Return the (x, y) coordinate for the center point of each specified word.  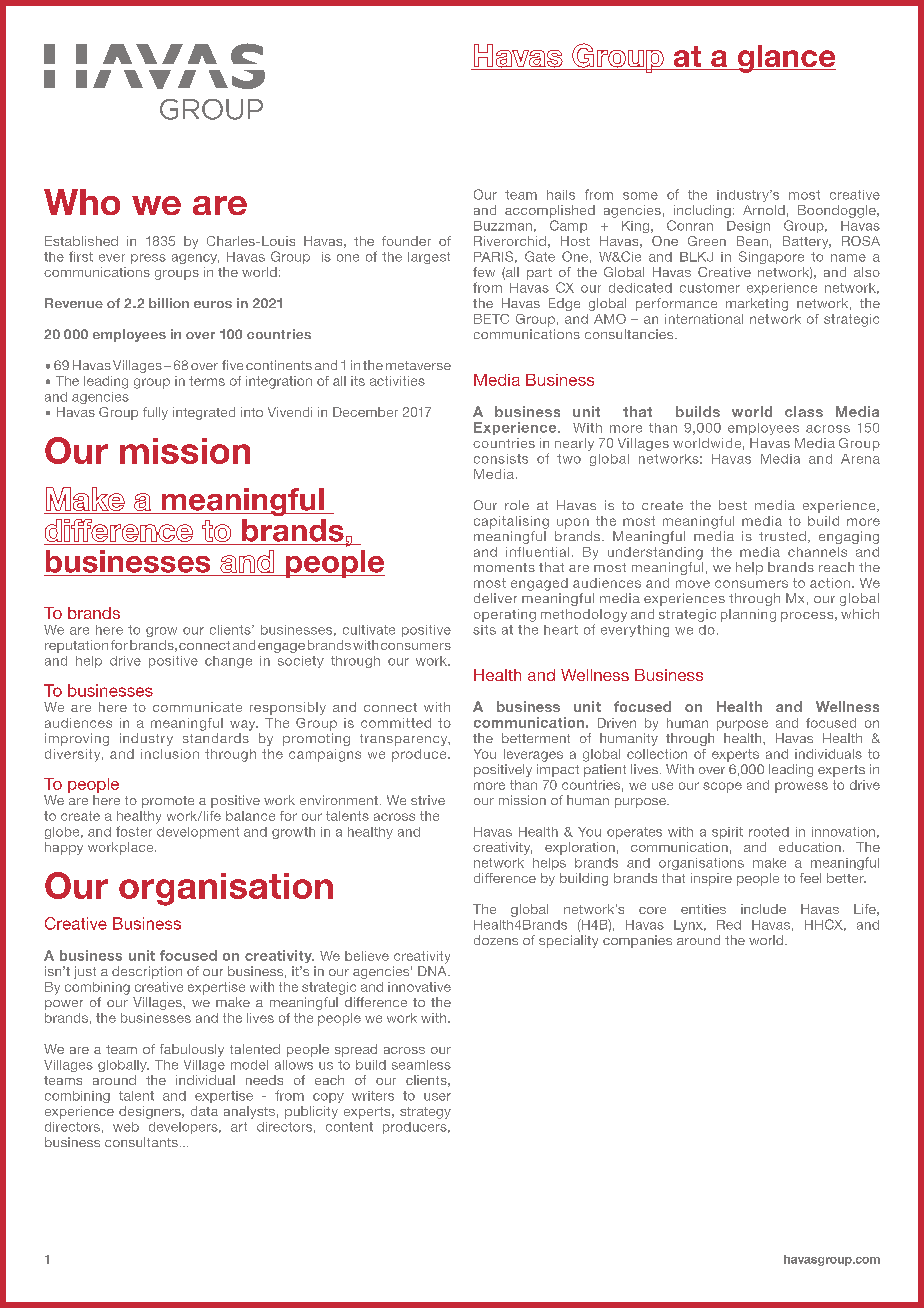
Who (82, 202)
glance (785, 59)
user (437, 1097)
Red (729, 925)
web (126, 1127)
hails (561, 195)
